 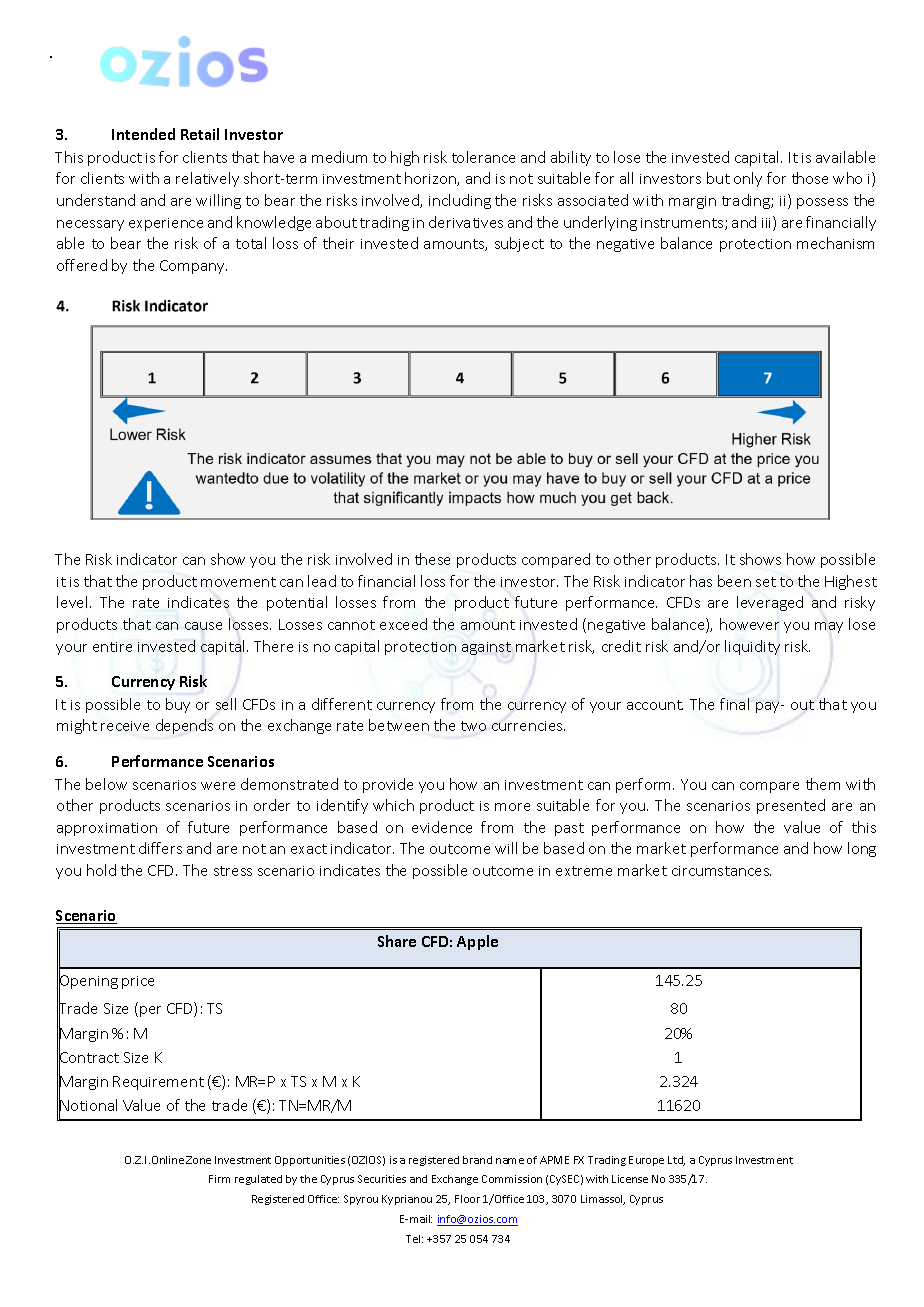 I want to click on price, so click(x=138, y=982).
